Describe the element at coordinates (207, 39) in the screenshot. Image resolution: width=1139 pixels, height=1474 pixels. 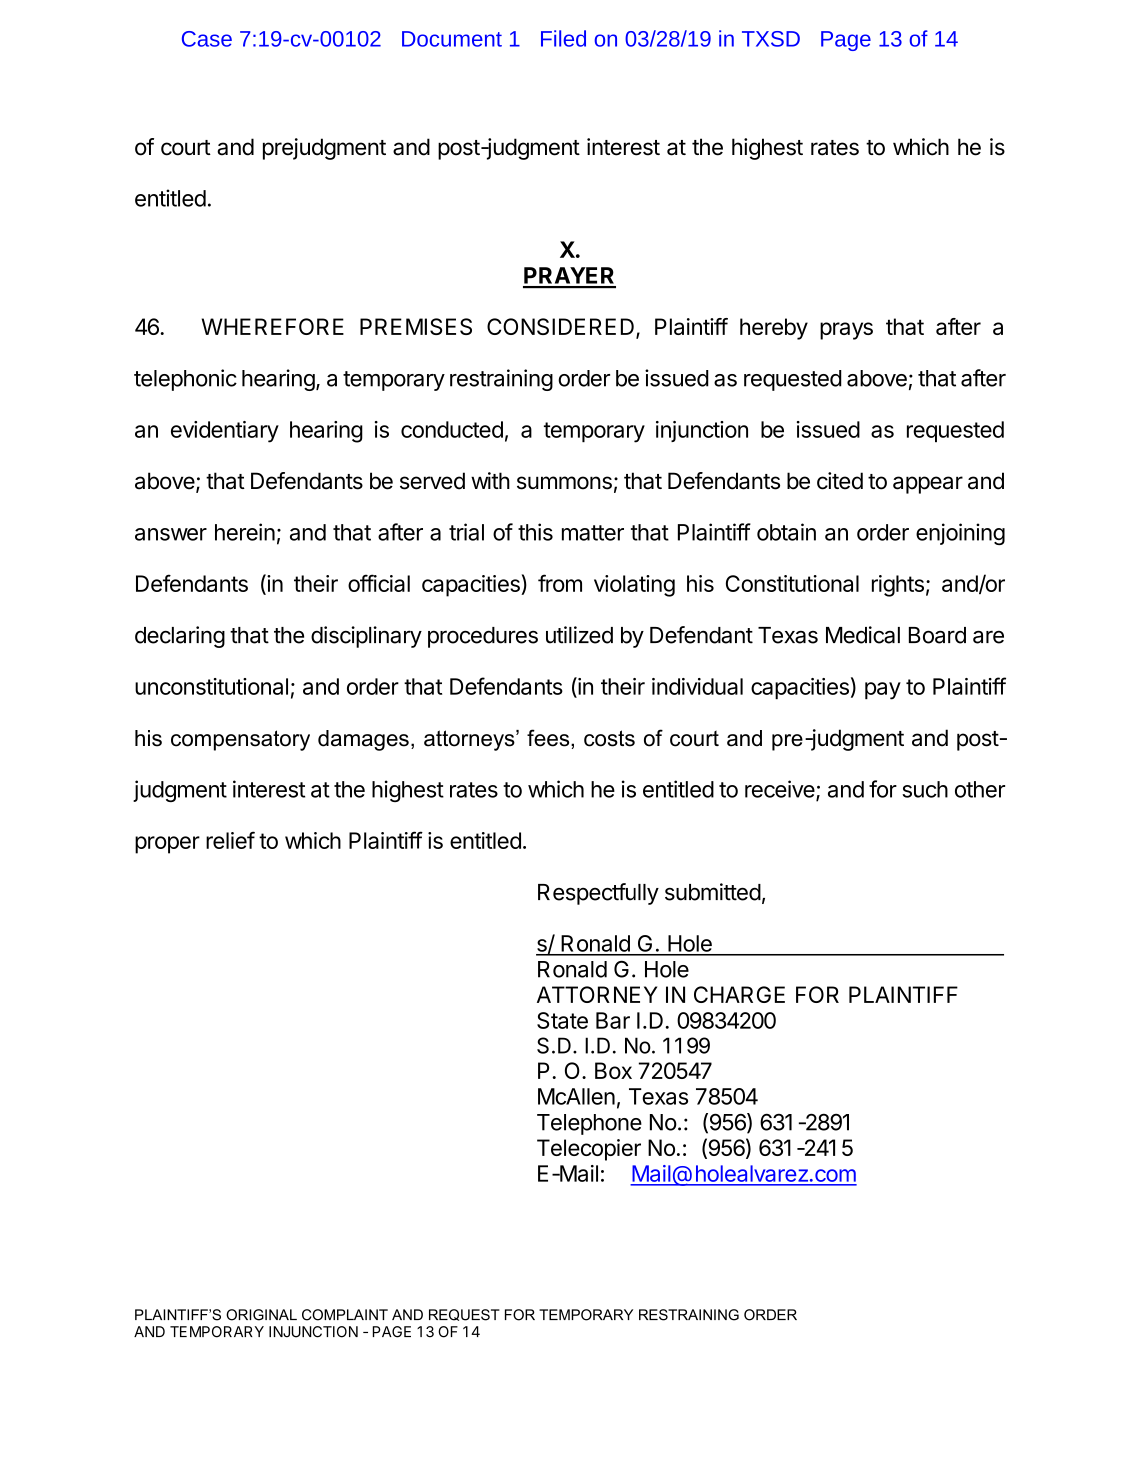
I see `Case` at that location.
